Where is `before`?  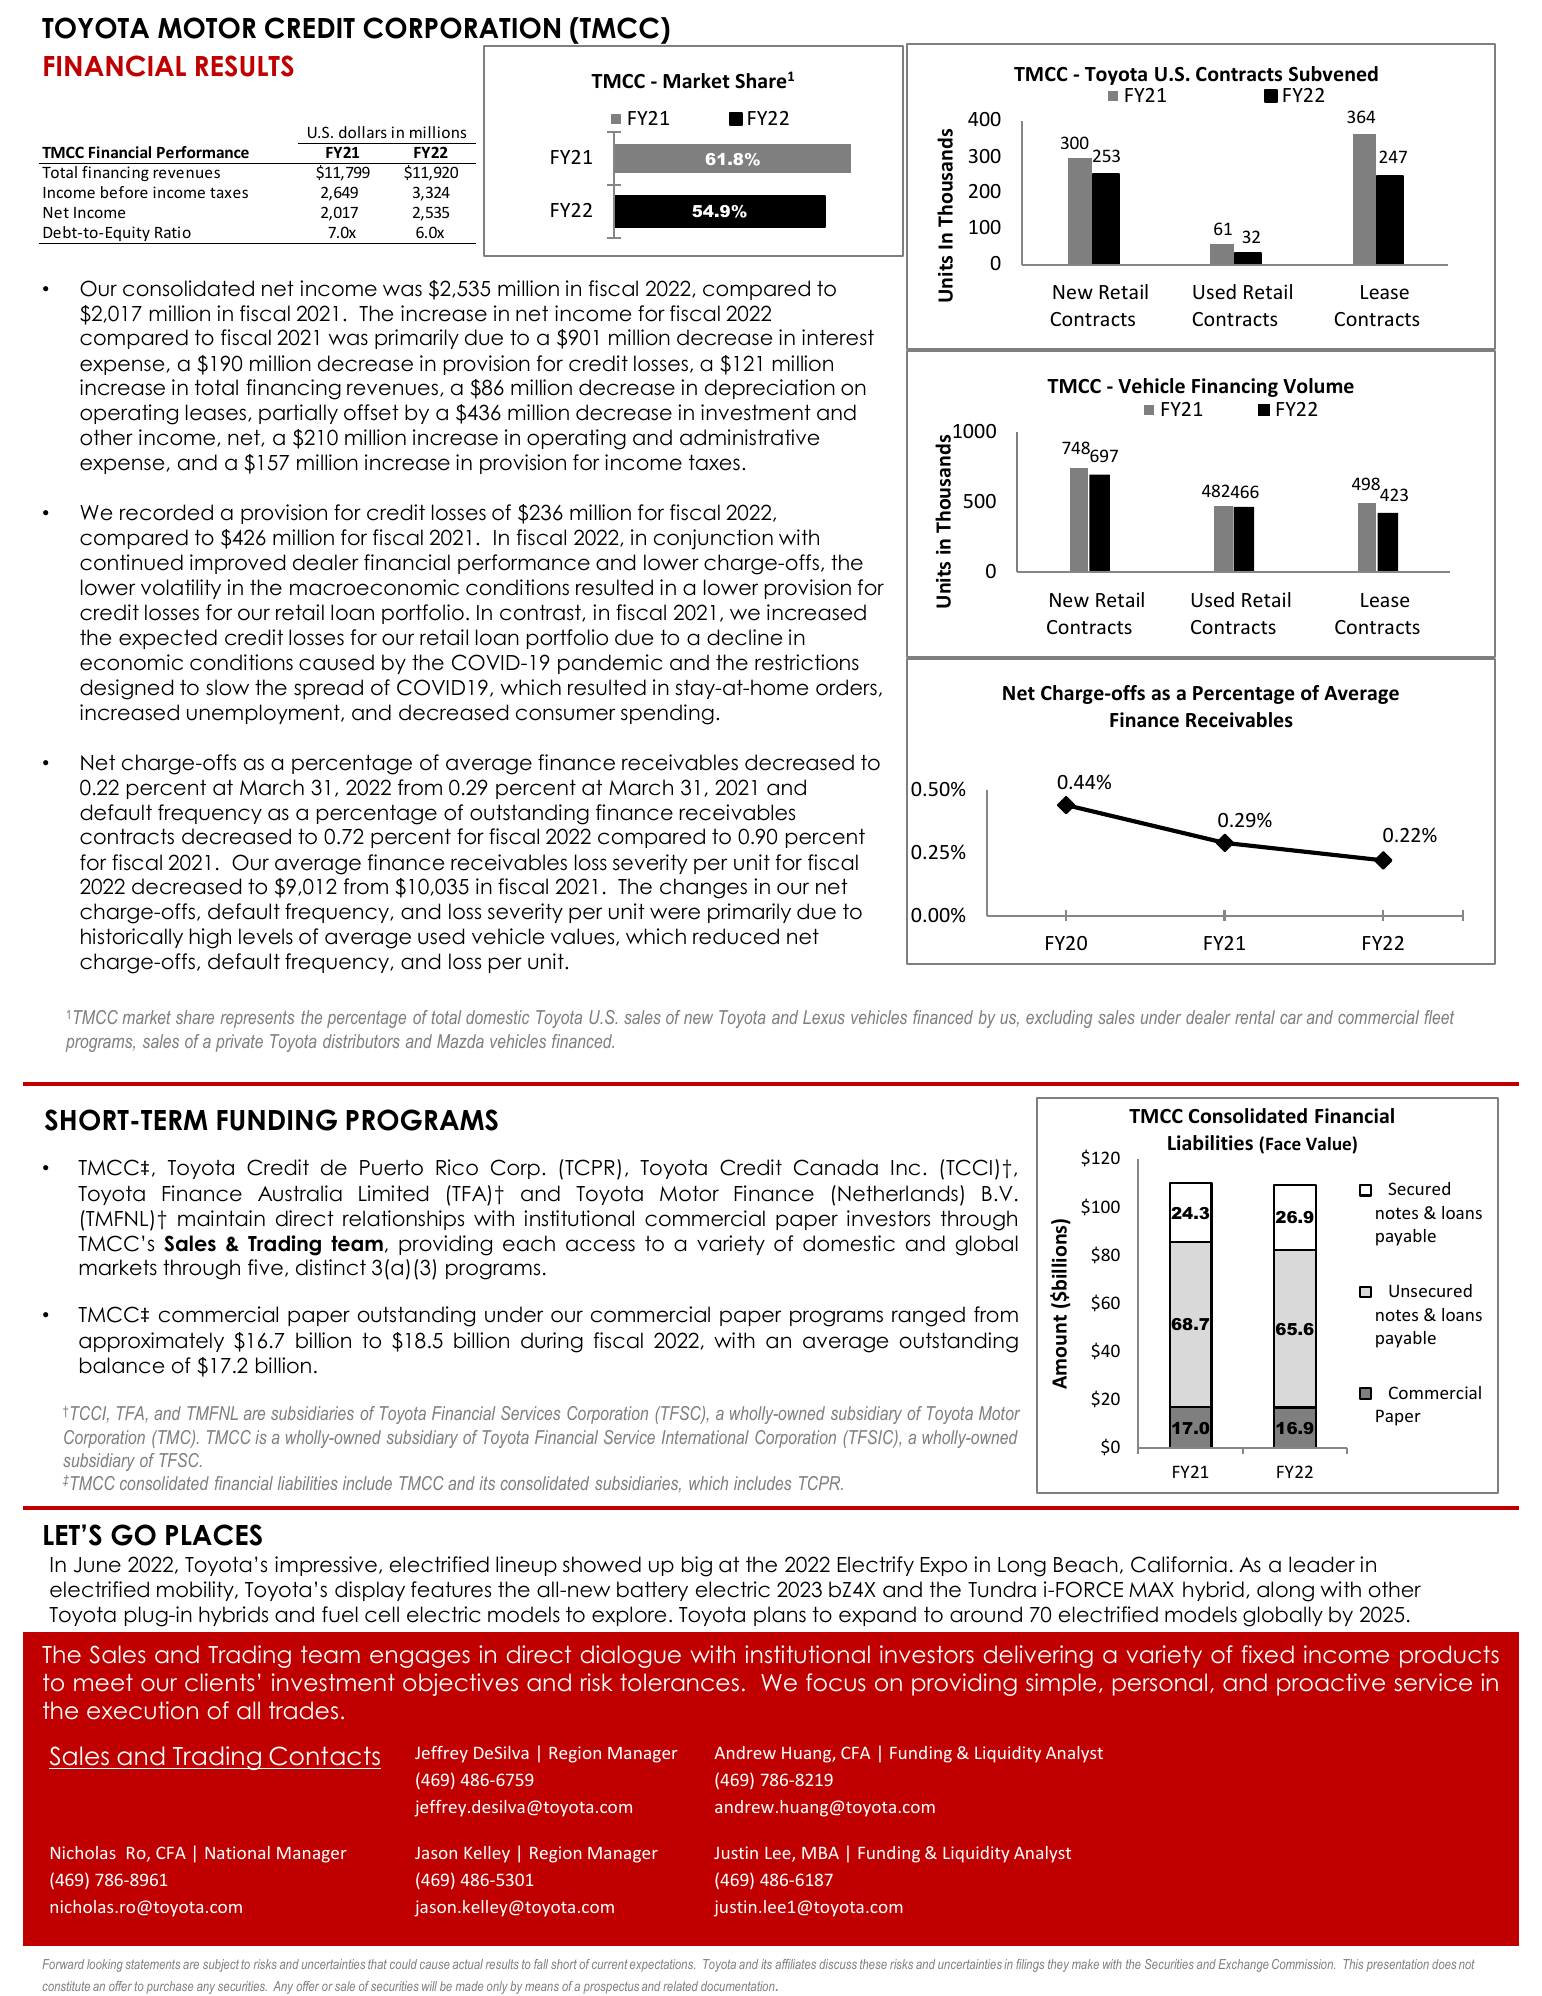
before is located at coordinates (124, 192).
